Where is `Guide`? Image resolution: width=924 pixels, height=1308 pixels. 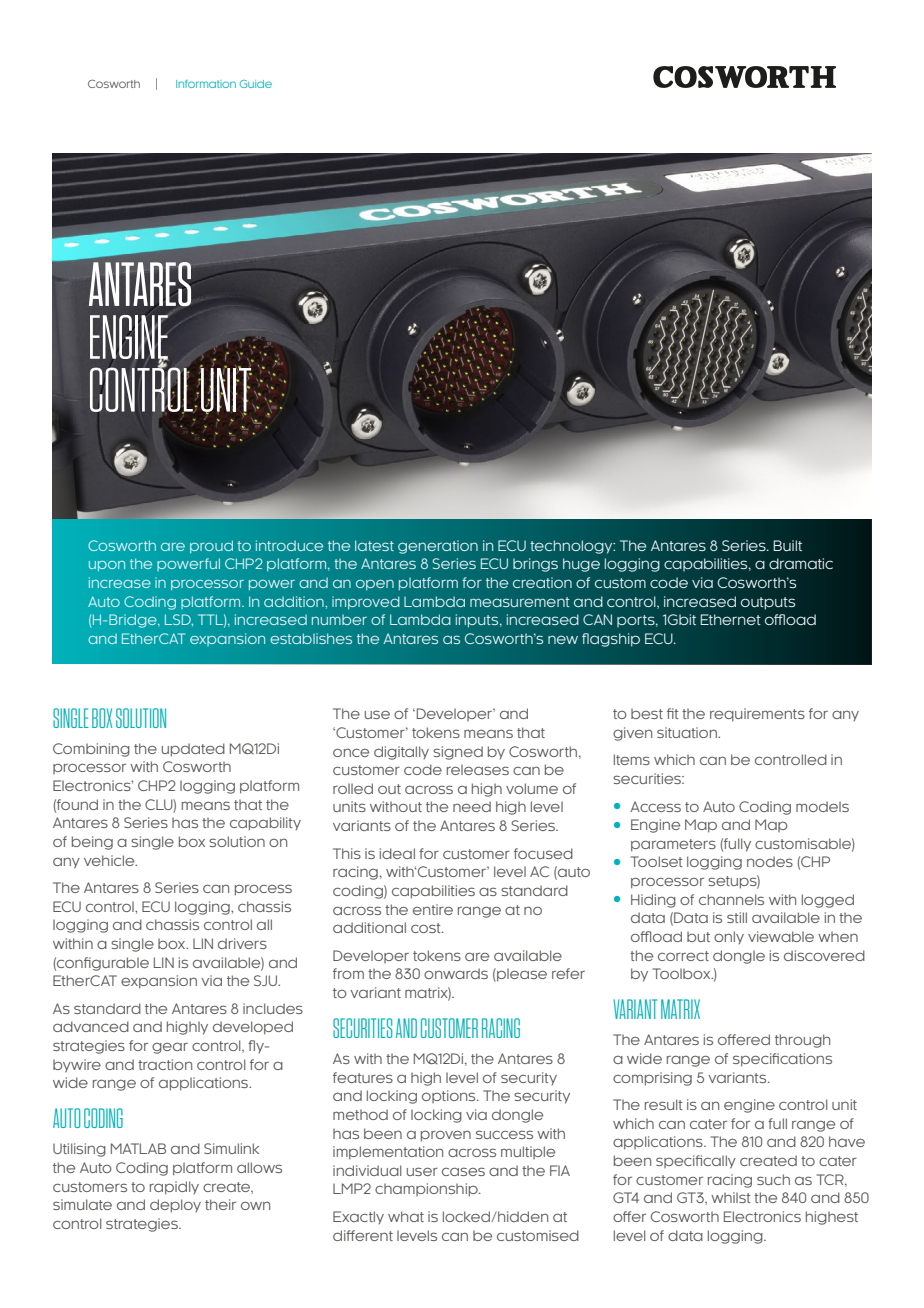
Guide is located at coordinates (256, 84).
